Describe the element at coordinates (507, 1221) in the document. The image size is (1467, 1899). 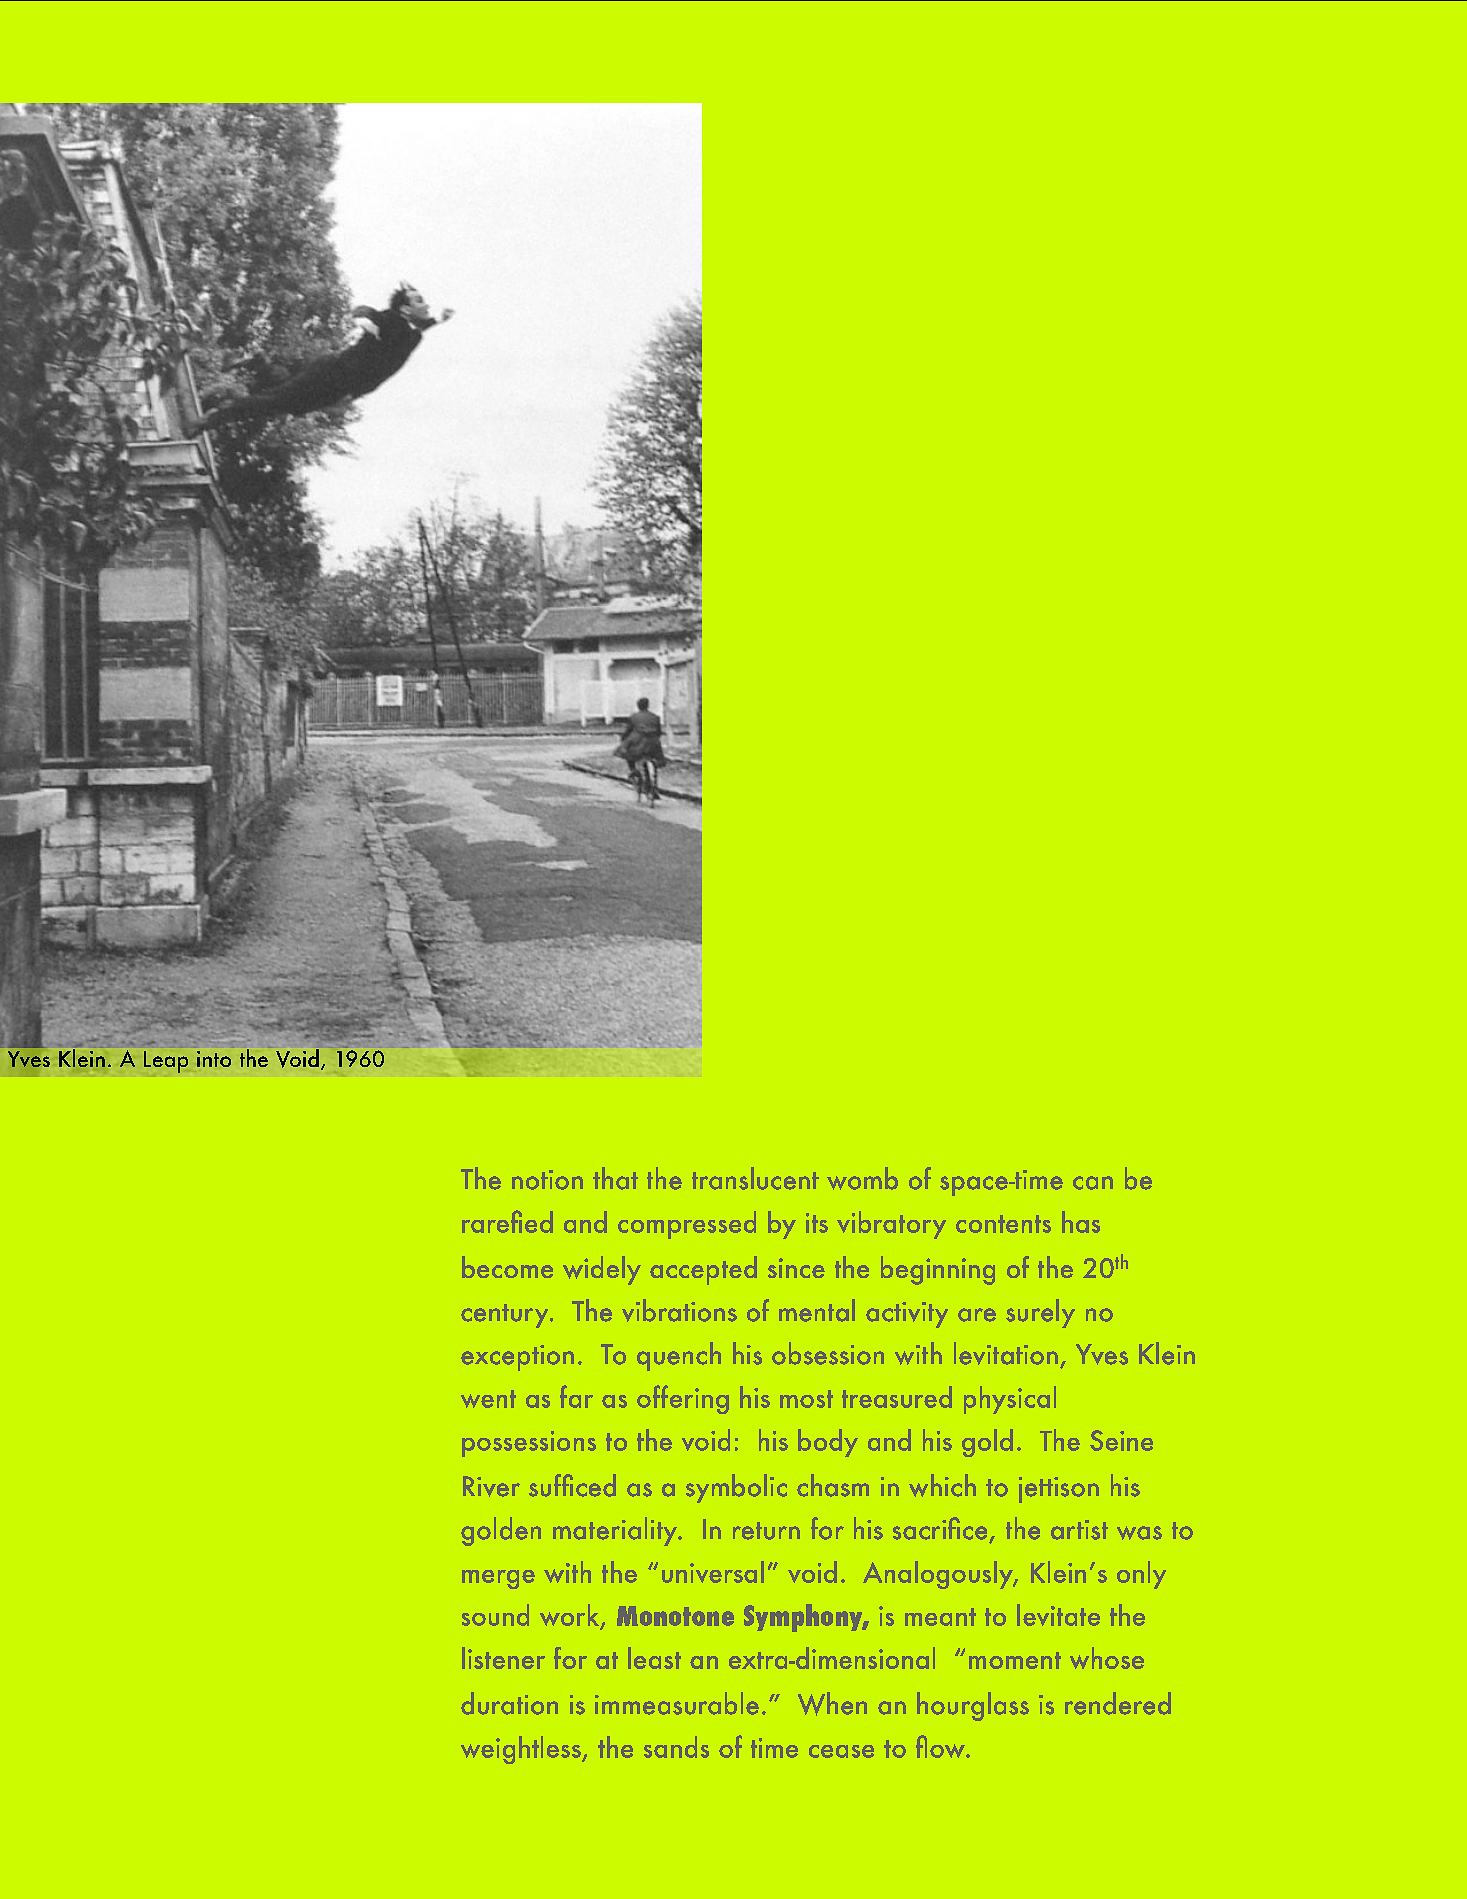
I see `rarefied` at that location.
